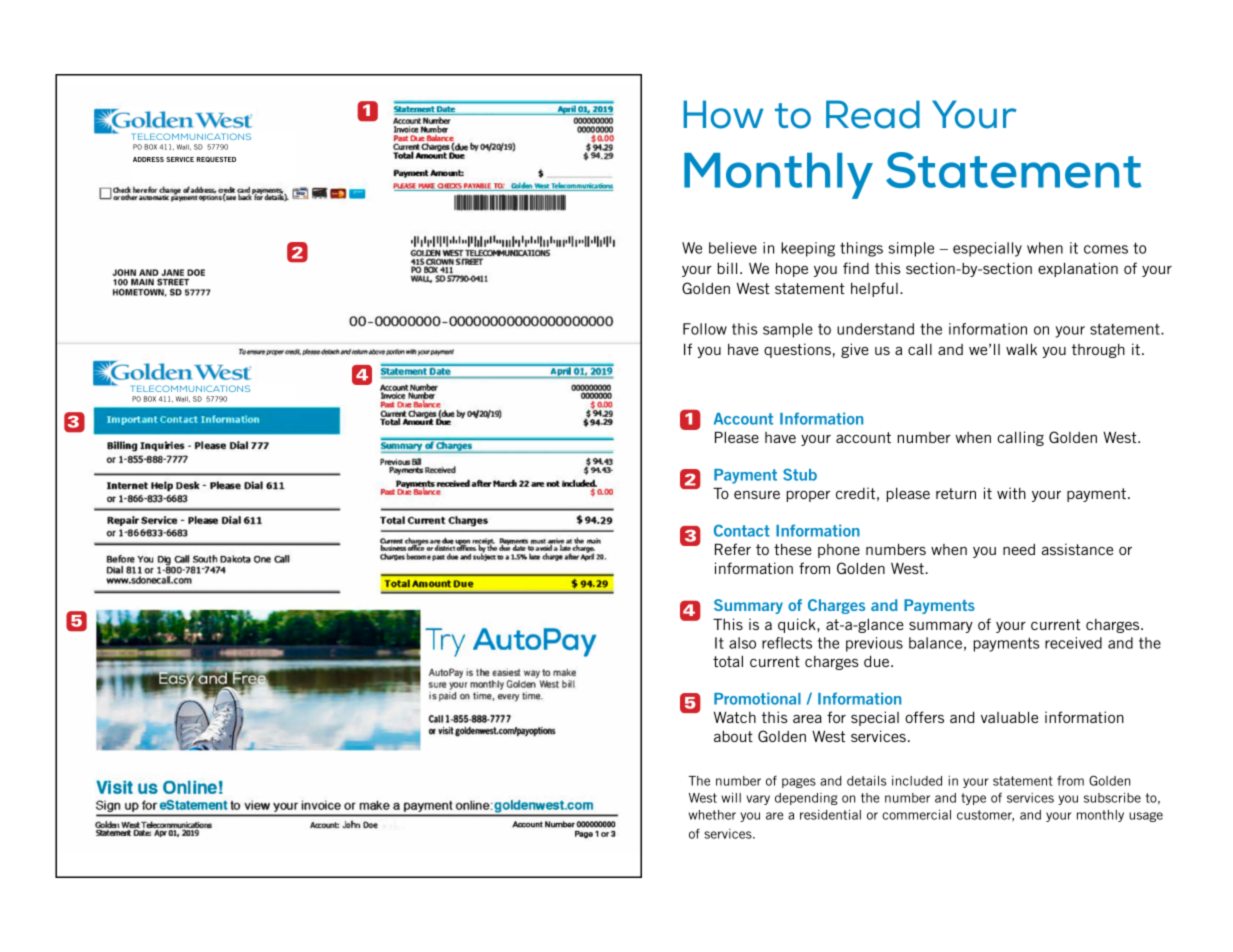 This document has width=1233, height=952. I want to click on with, so click(1011, 493).
